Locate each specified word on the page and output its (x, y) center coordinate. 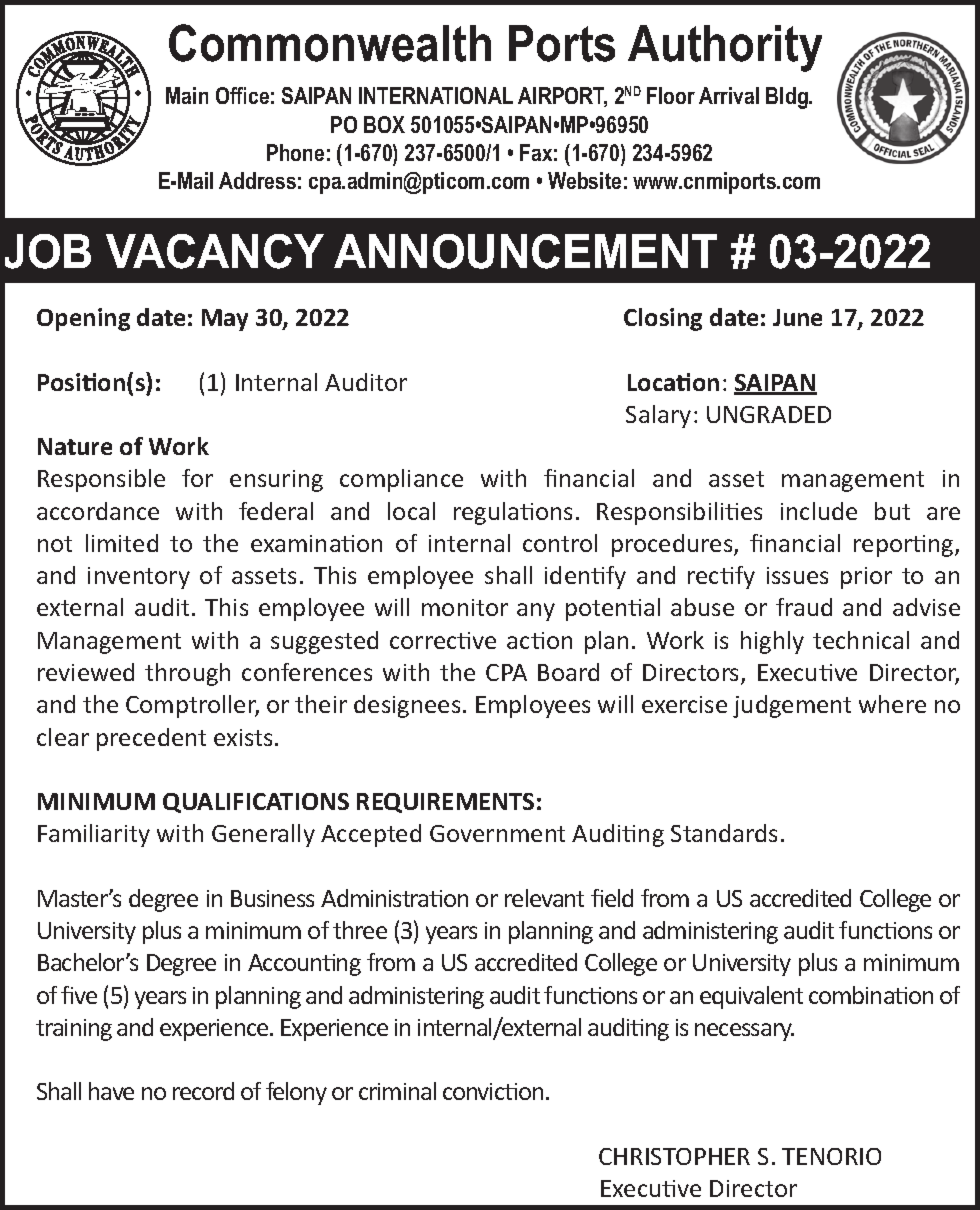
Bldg (788, 98)
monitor (465, 607)
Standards (724, 833)
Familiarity (94, 835)
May (225, 320)
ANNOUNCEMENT (525, 251)
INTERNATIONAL (436, 95)
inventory (139, 578)
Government (497, 833)
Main (187, 95)
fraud (804, 607)
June (797, 317)
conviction (493, 1091)
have (111, 1091)
